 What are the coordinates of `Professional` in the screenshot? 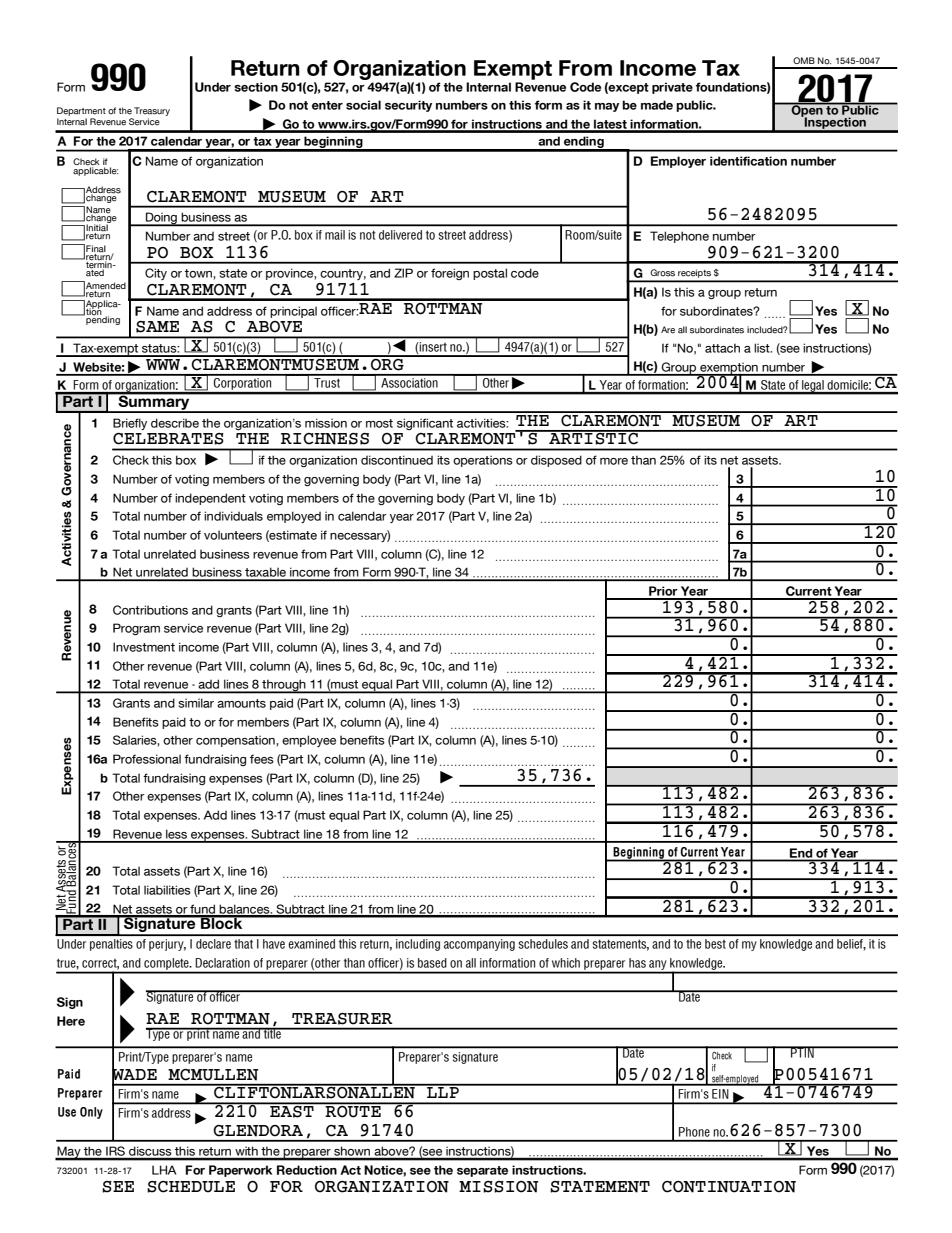 It's located at (147, 759).
